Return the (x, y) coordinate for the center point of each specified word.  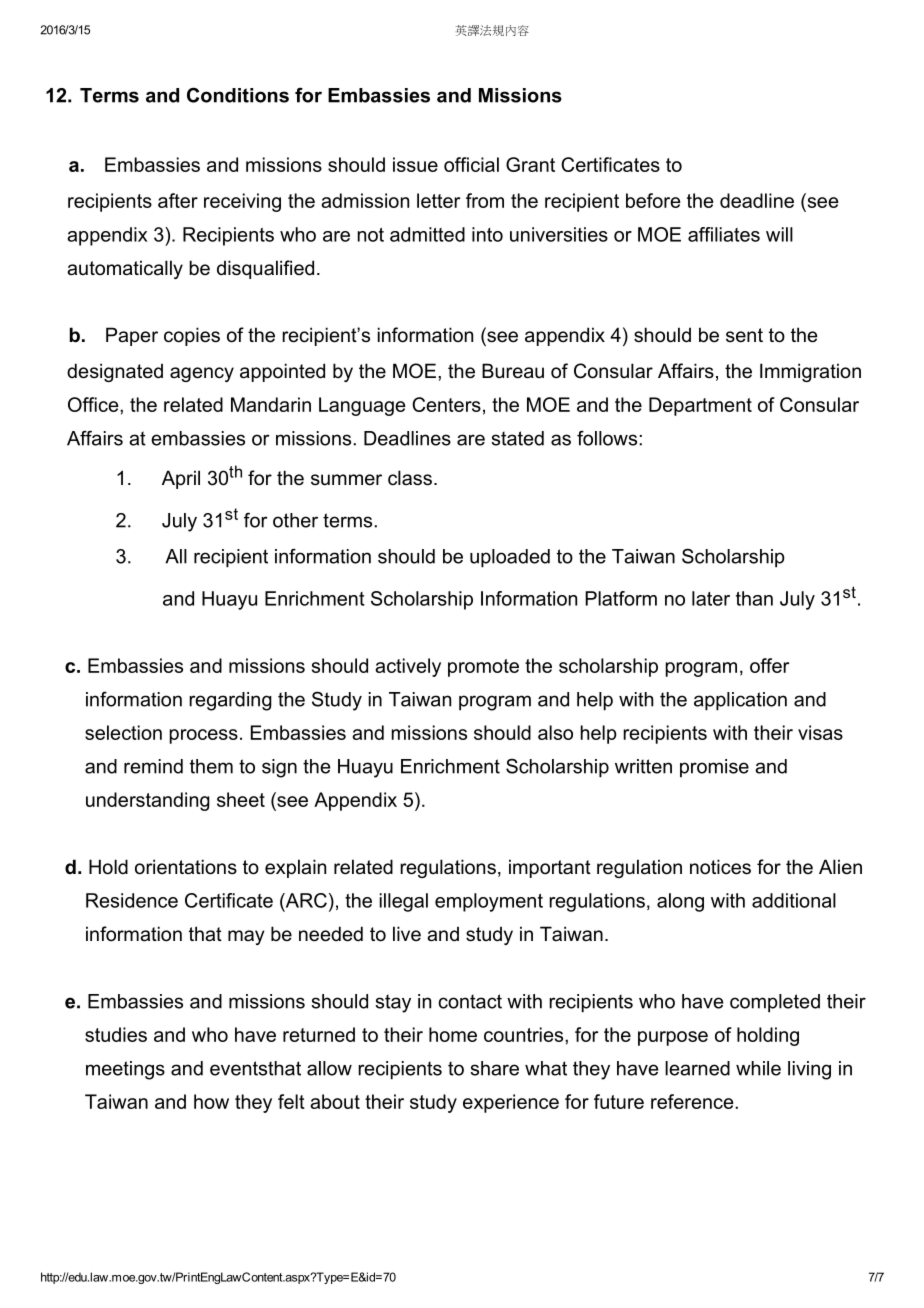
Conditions (238, 95)
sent (744, 335)
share (494, 1068)
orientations (186, 867)
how (211, 1101)
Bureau (513, 371)
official (471, 164)
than (754, 598)
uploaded (510, 558)
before (653, 200)
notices (720, 867)
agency (202, 374)
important (550, 868)
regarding (230, 701)
